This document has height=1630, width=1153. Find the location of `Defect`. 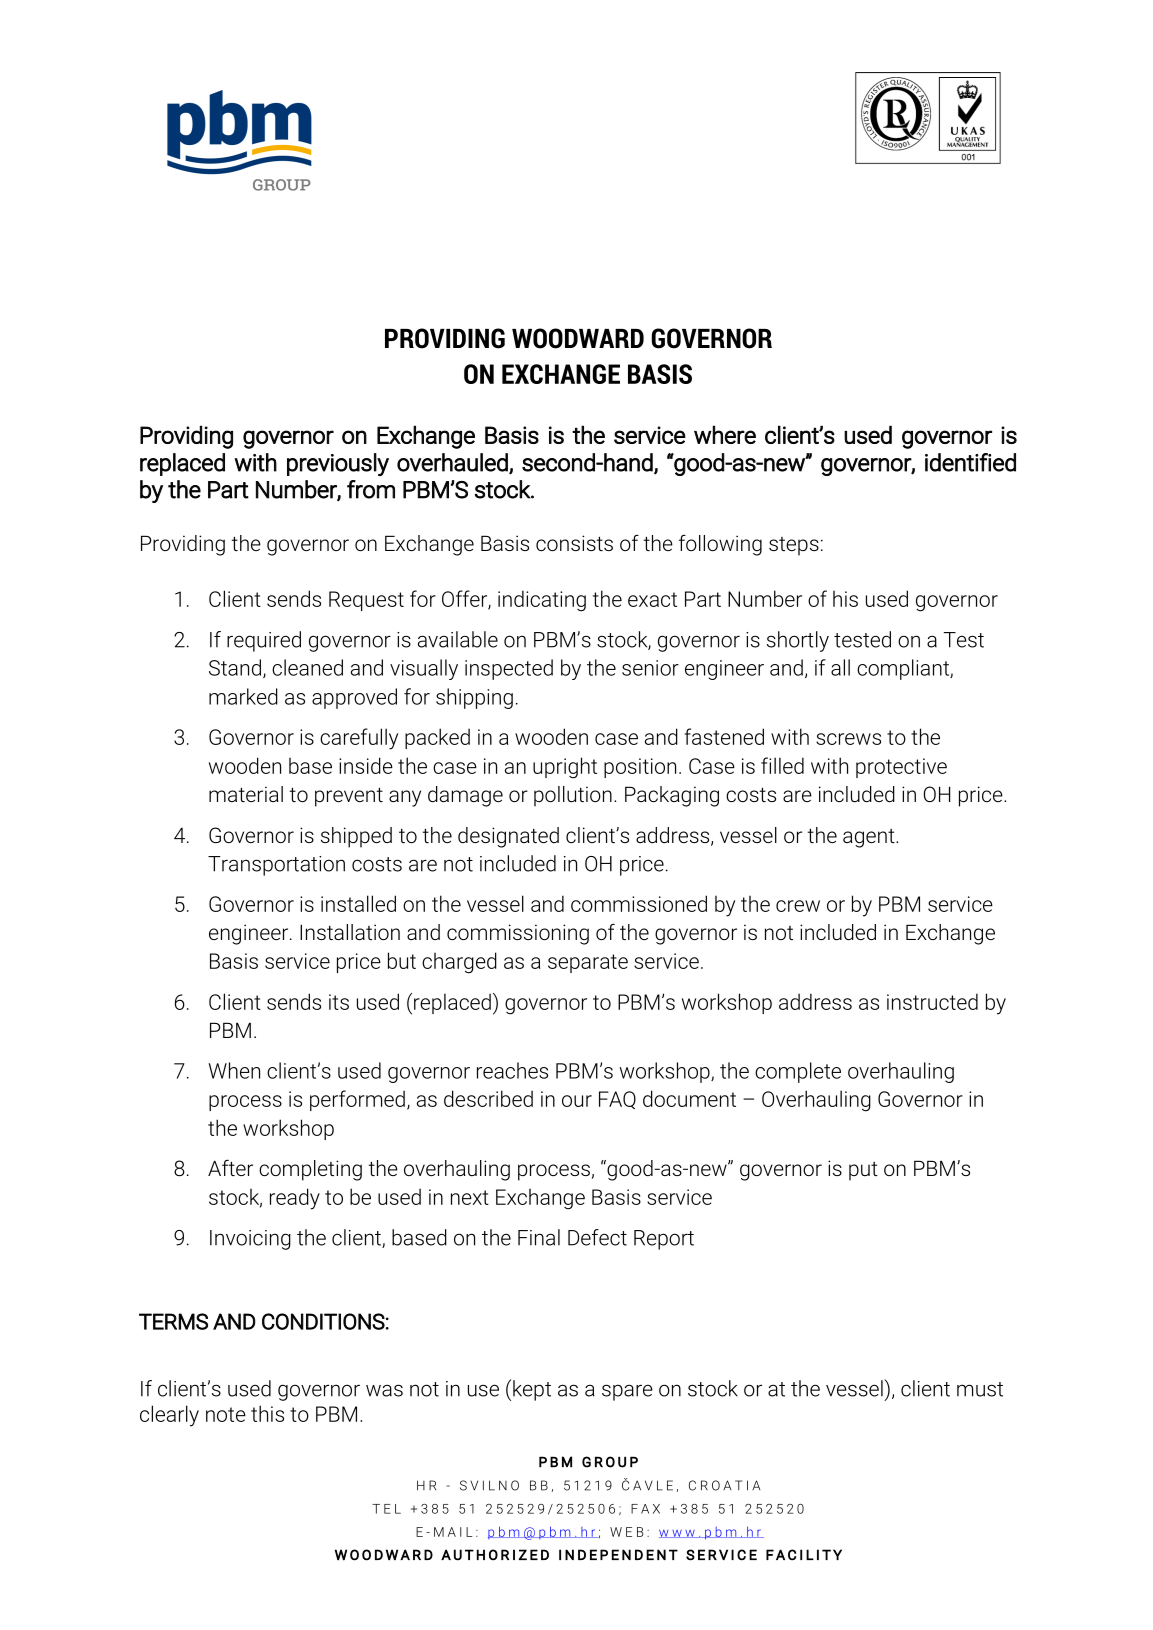

Defect is located at coordinates (597, 1237).
